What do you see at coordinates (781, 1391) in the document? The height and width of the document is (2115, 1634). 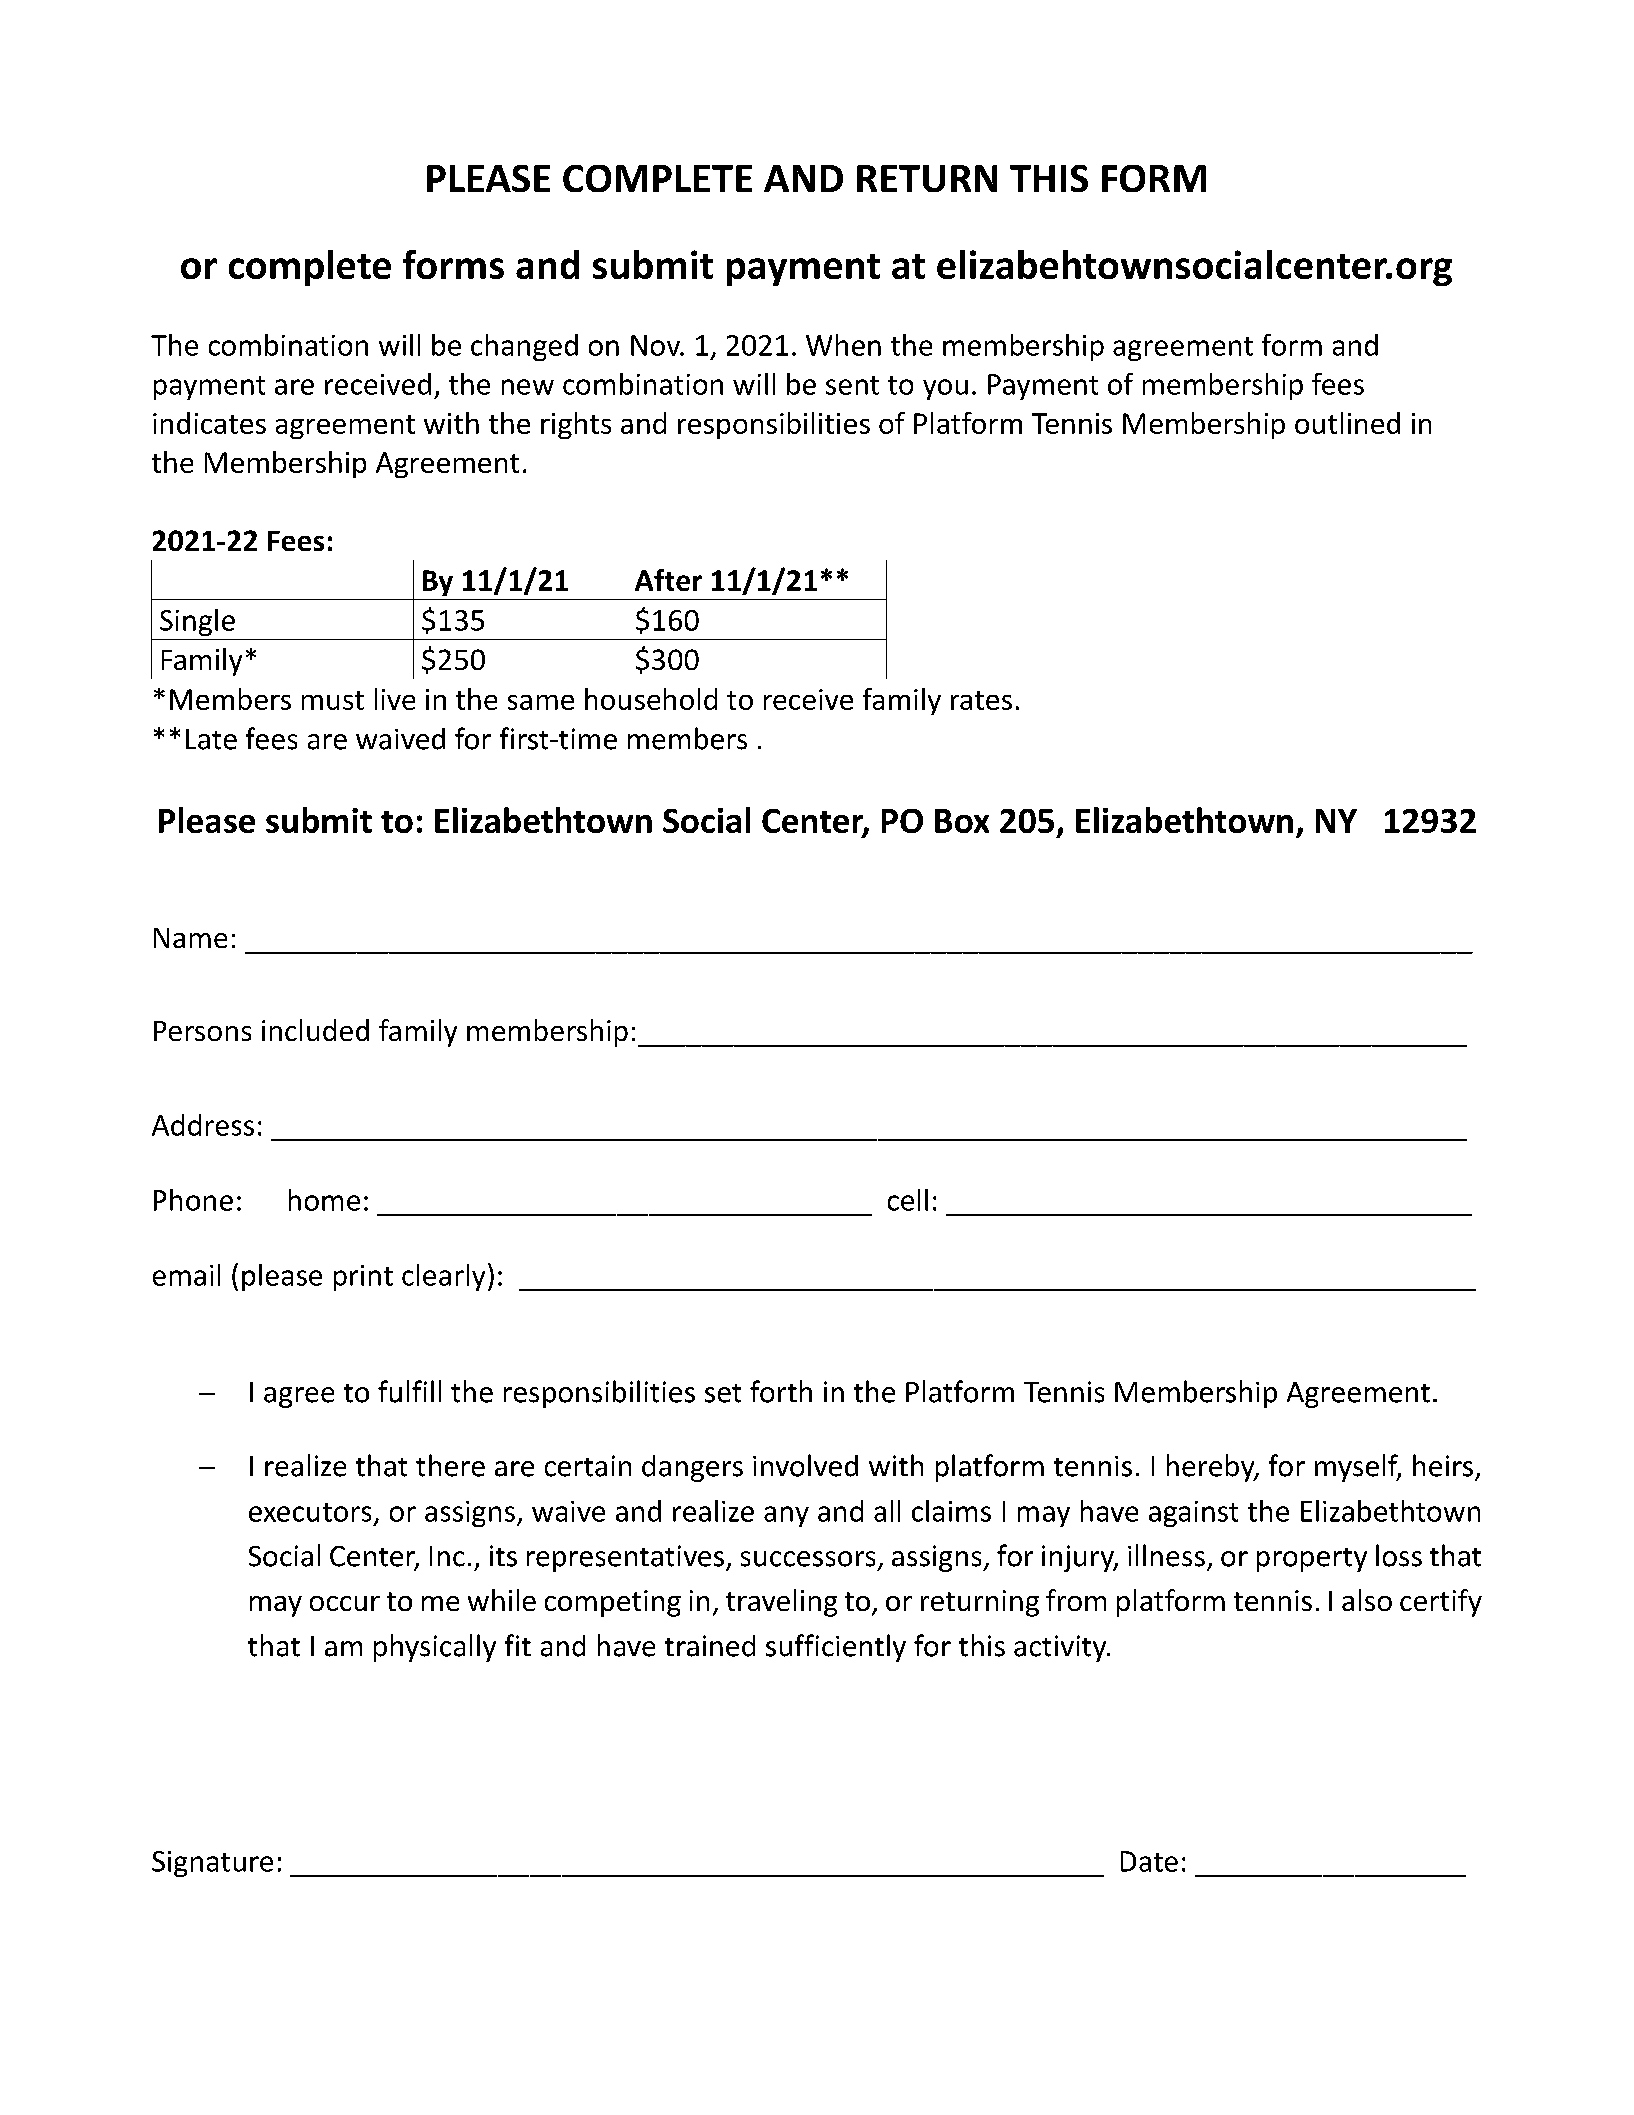 I see `forth` at bounding box center [781, 1391].
